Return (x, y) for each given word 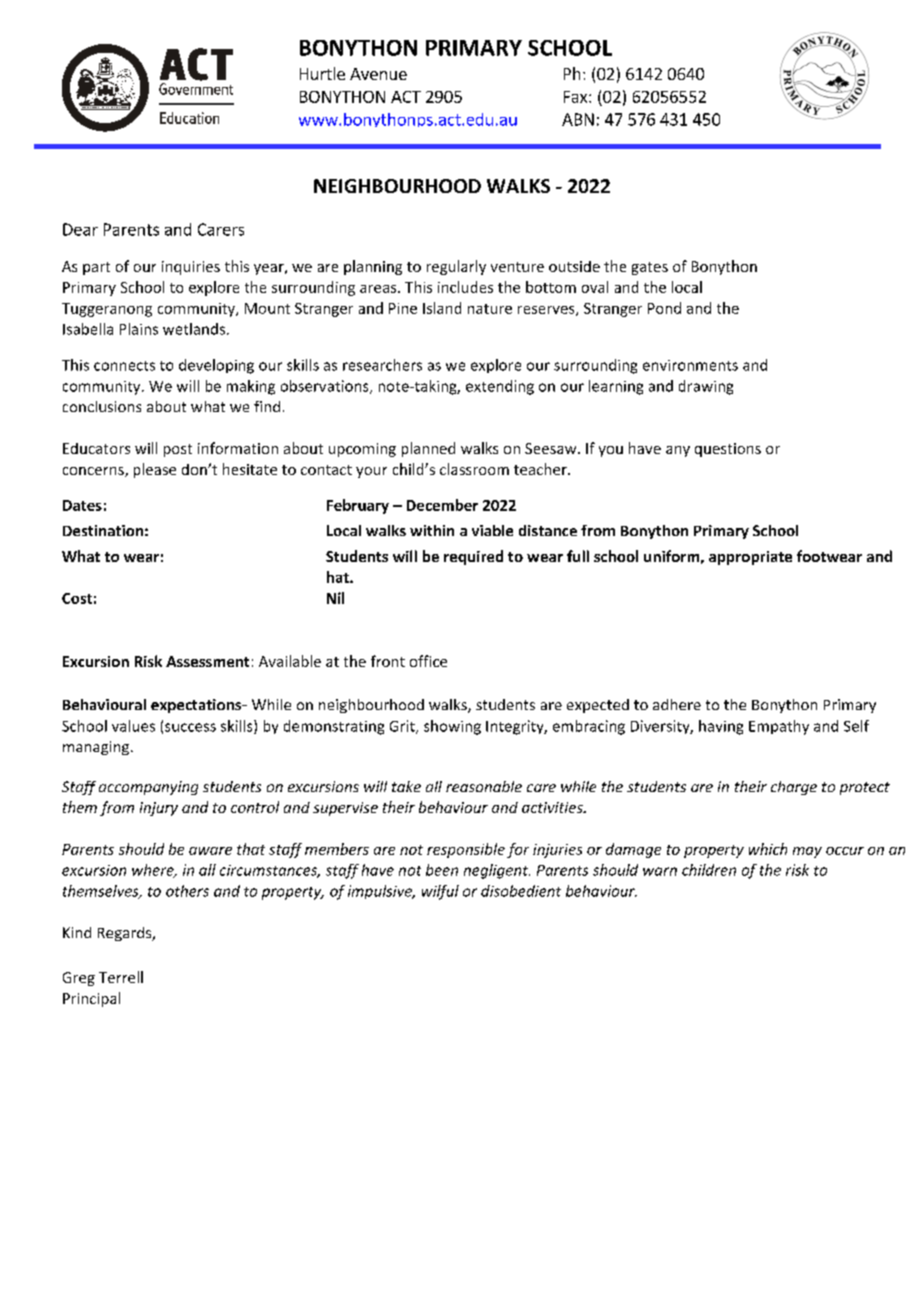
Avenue (378, 74)
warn (660, 871)
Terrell (121, 977)
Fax (577, 97)
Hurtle (322, 73)
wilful (440, 892)
